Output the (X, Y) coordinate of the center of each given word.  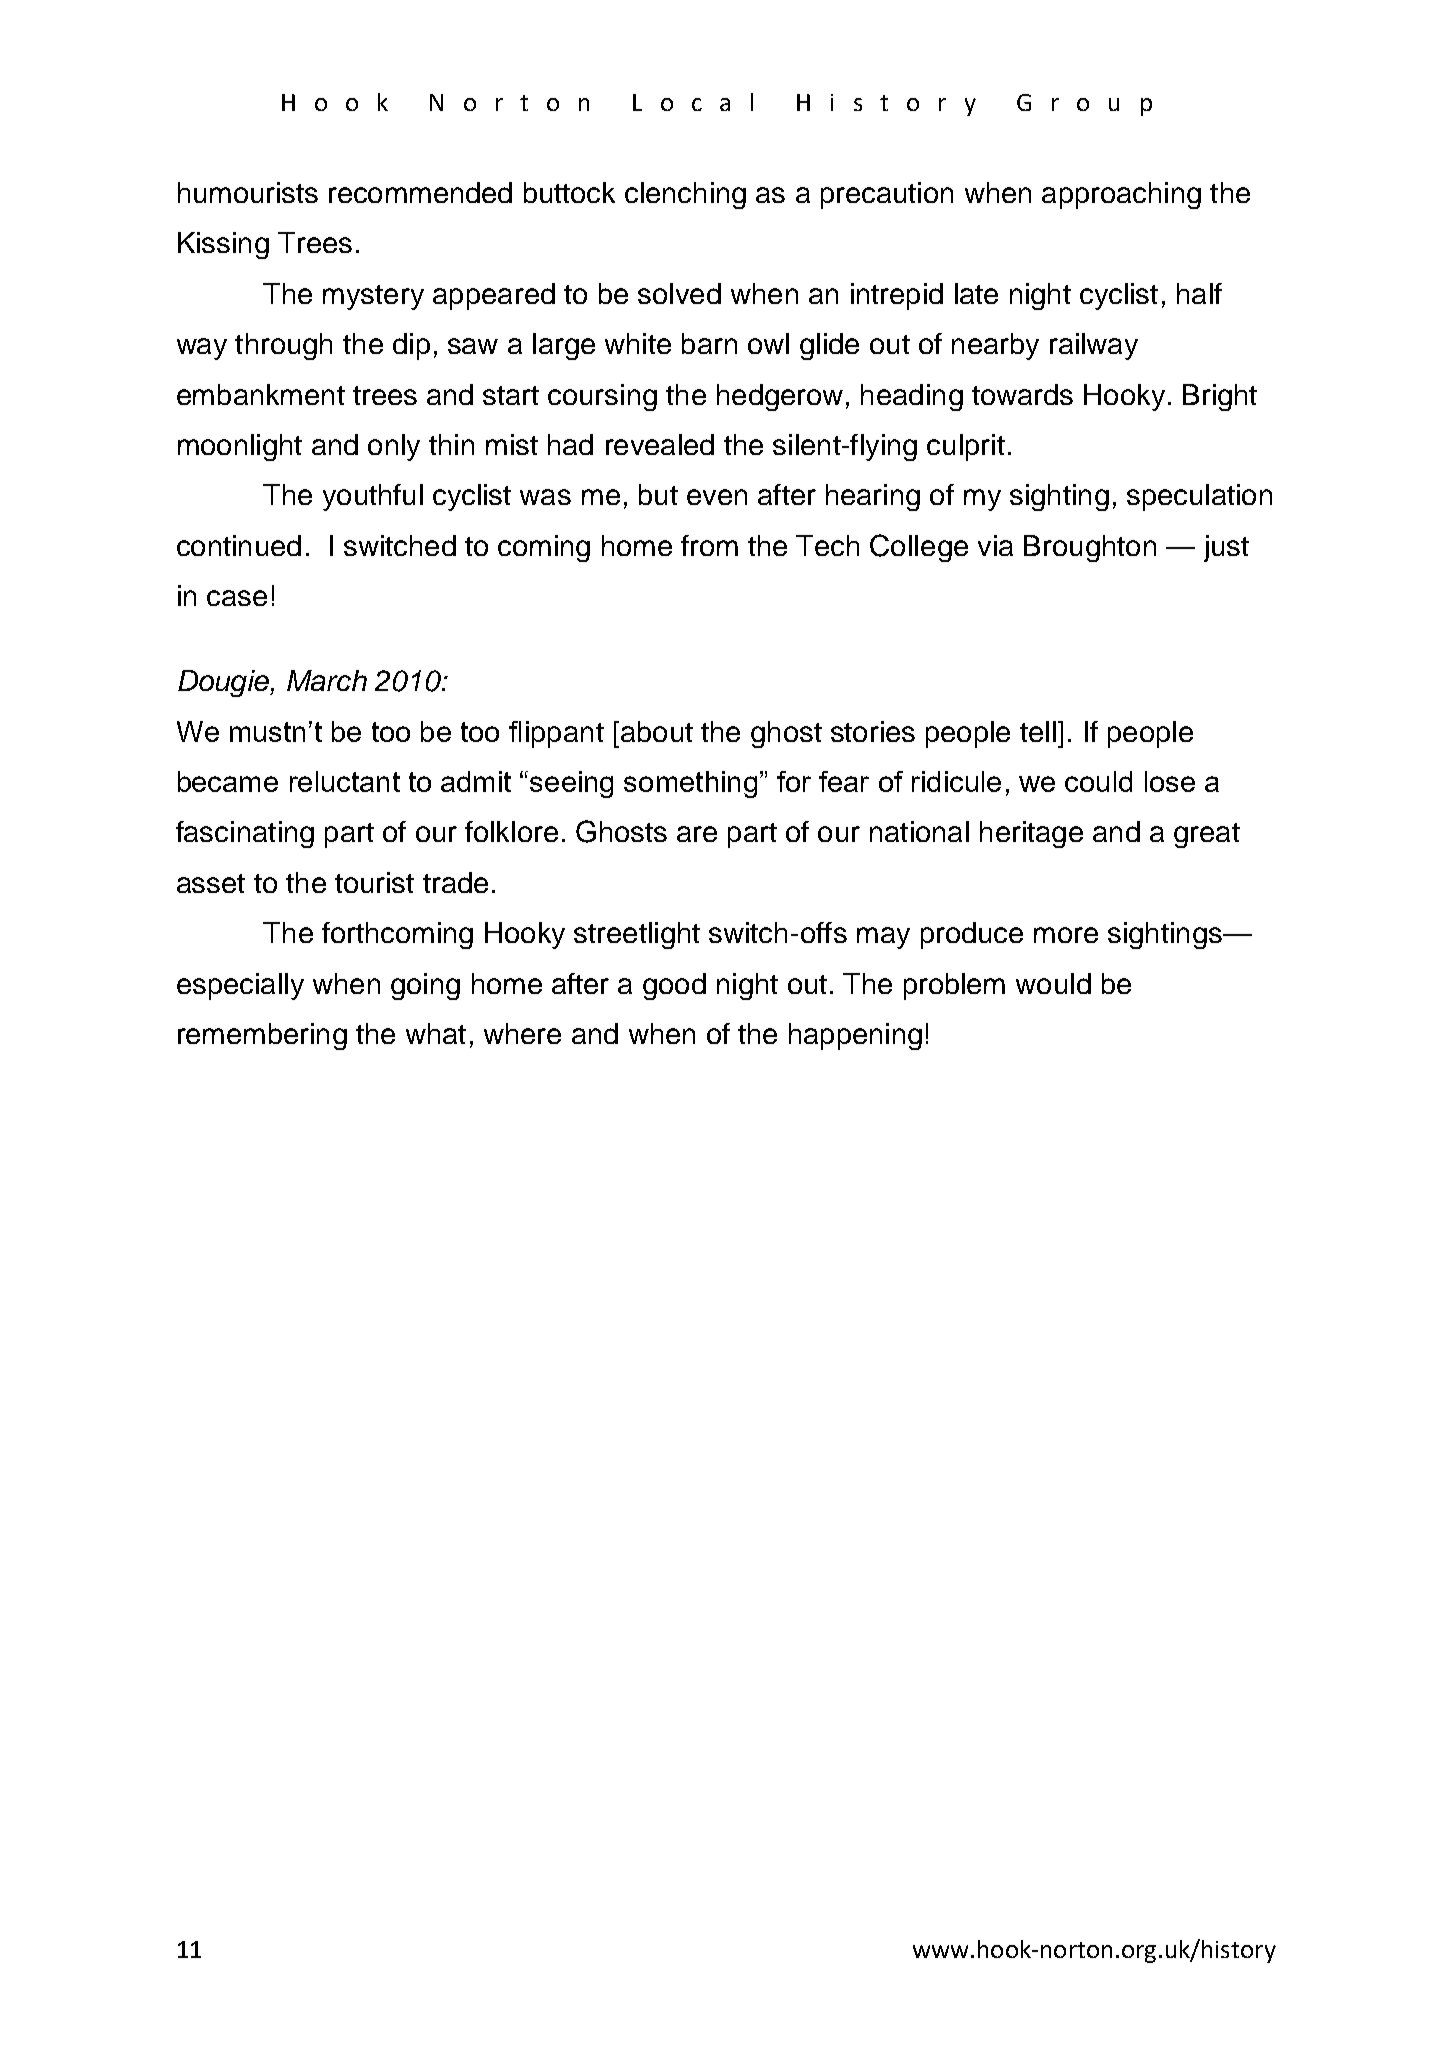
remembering (262, 1036)
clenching (685, 195)
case (237, 598)
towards (1022, 394)
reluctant (345, 781)
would (1053, 983)
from (709, 545)
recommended (420, 192)
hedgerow (780, 397)
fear (844, 781)
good (674, 986)
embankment (261, 394)
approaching (1121, 195)
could (1098, 781)
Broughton (1090, 548)
